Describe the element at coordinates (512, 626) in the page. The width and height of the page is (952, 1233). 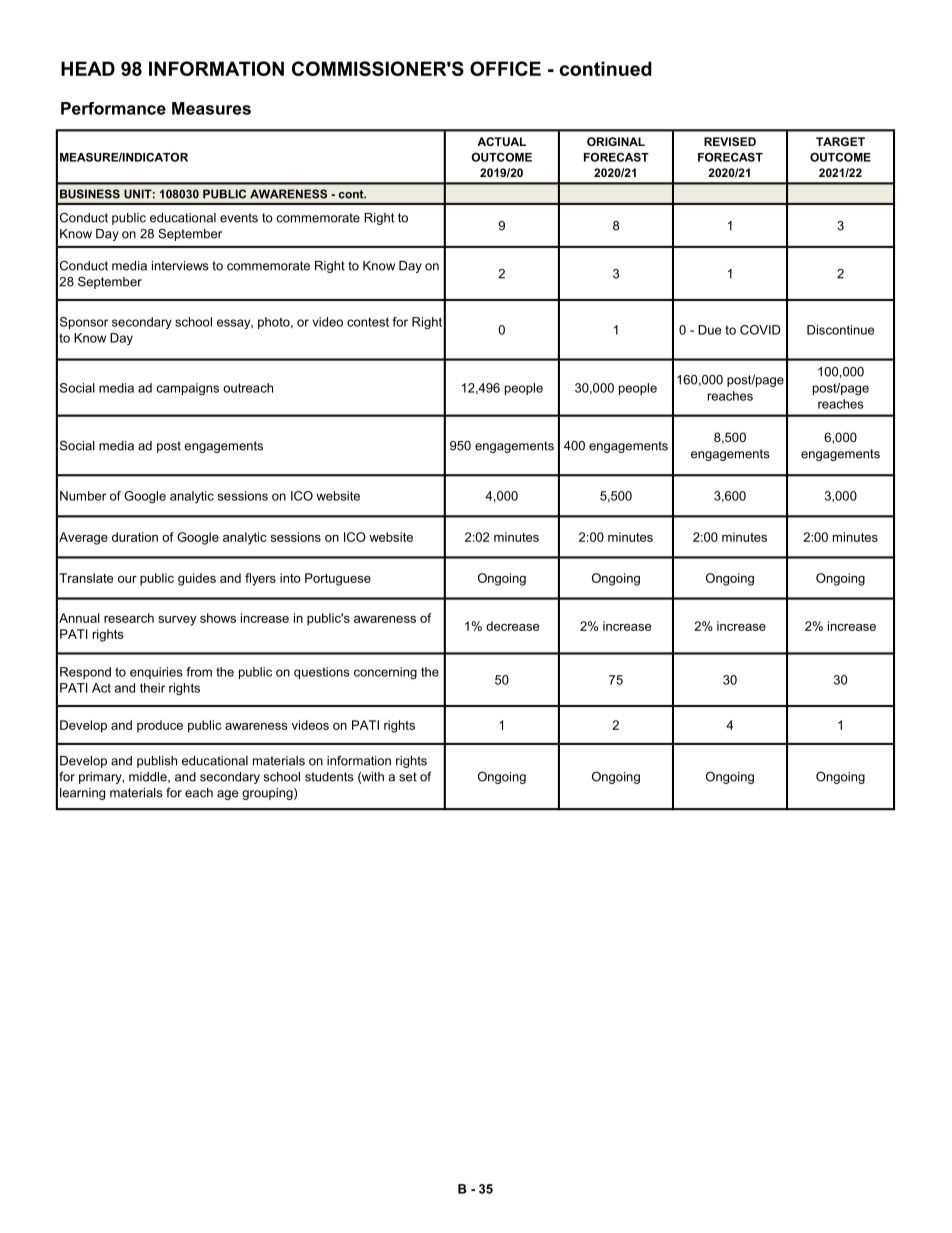
I see `decrease` at that location.
